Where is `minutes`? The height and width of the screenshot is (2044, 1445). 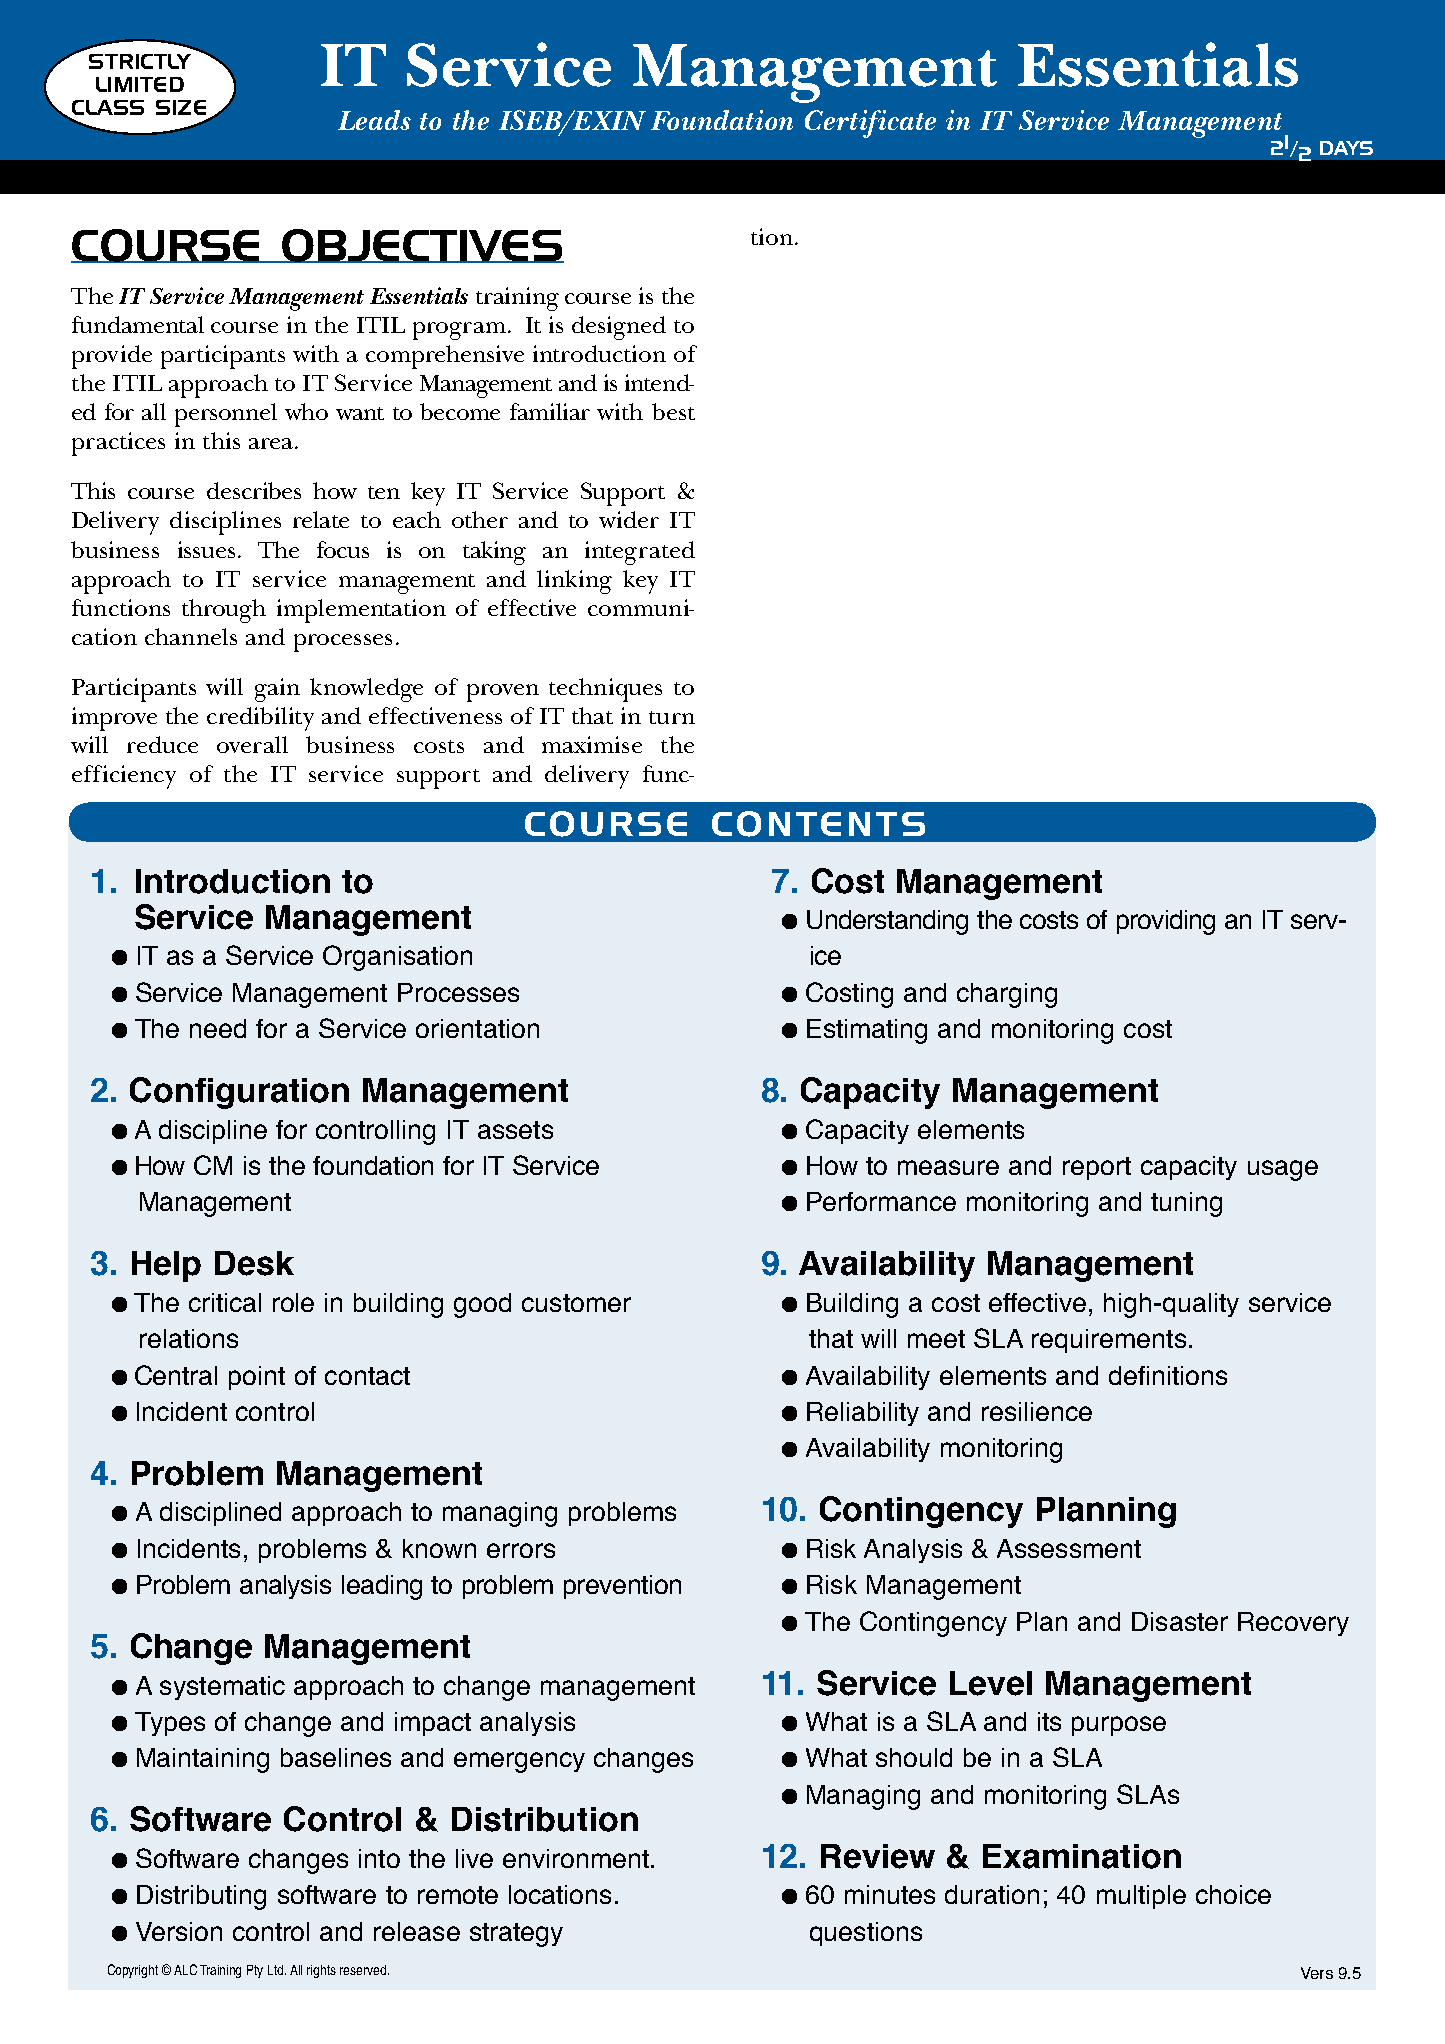 minutes is located at coordinates (890, 1894).
